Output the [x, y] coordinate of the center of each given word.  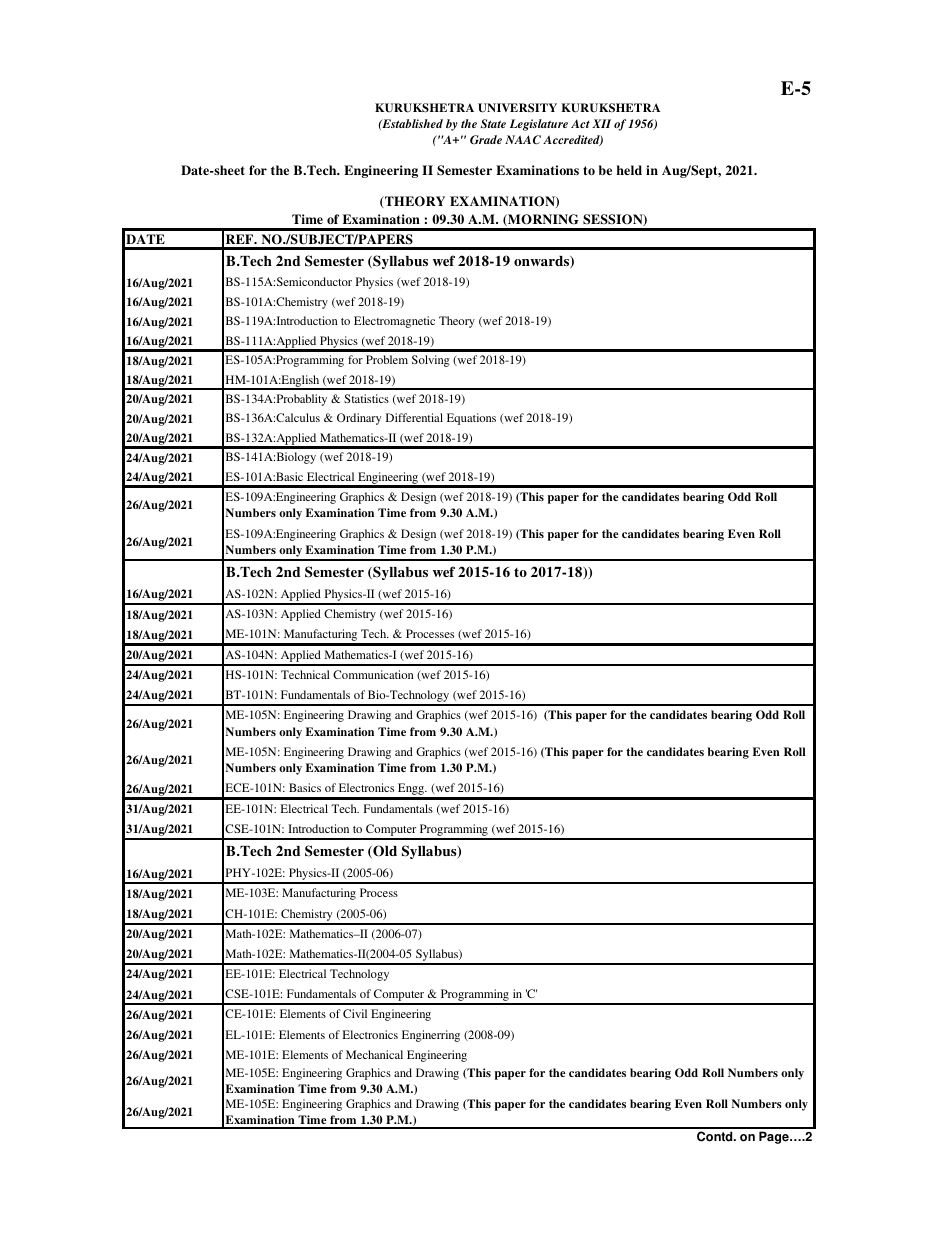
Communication [373, 674]
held [629, 170]
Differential [414, 417]
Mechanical [374, 1054]
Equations [471, 419]
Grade [486, 139]
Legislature [539, 125]
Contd [716, 1136]
